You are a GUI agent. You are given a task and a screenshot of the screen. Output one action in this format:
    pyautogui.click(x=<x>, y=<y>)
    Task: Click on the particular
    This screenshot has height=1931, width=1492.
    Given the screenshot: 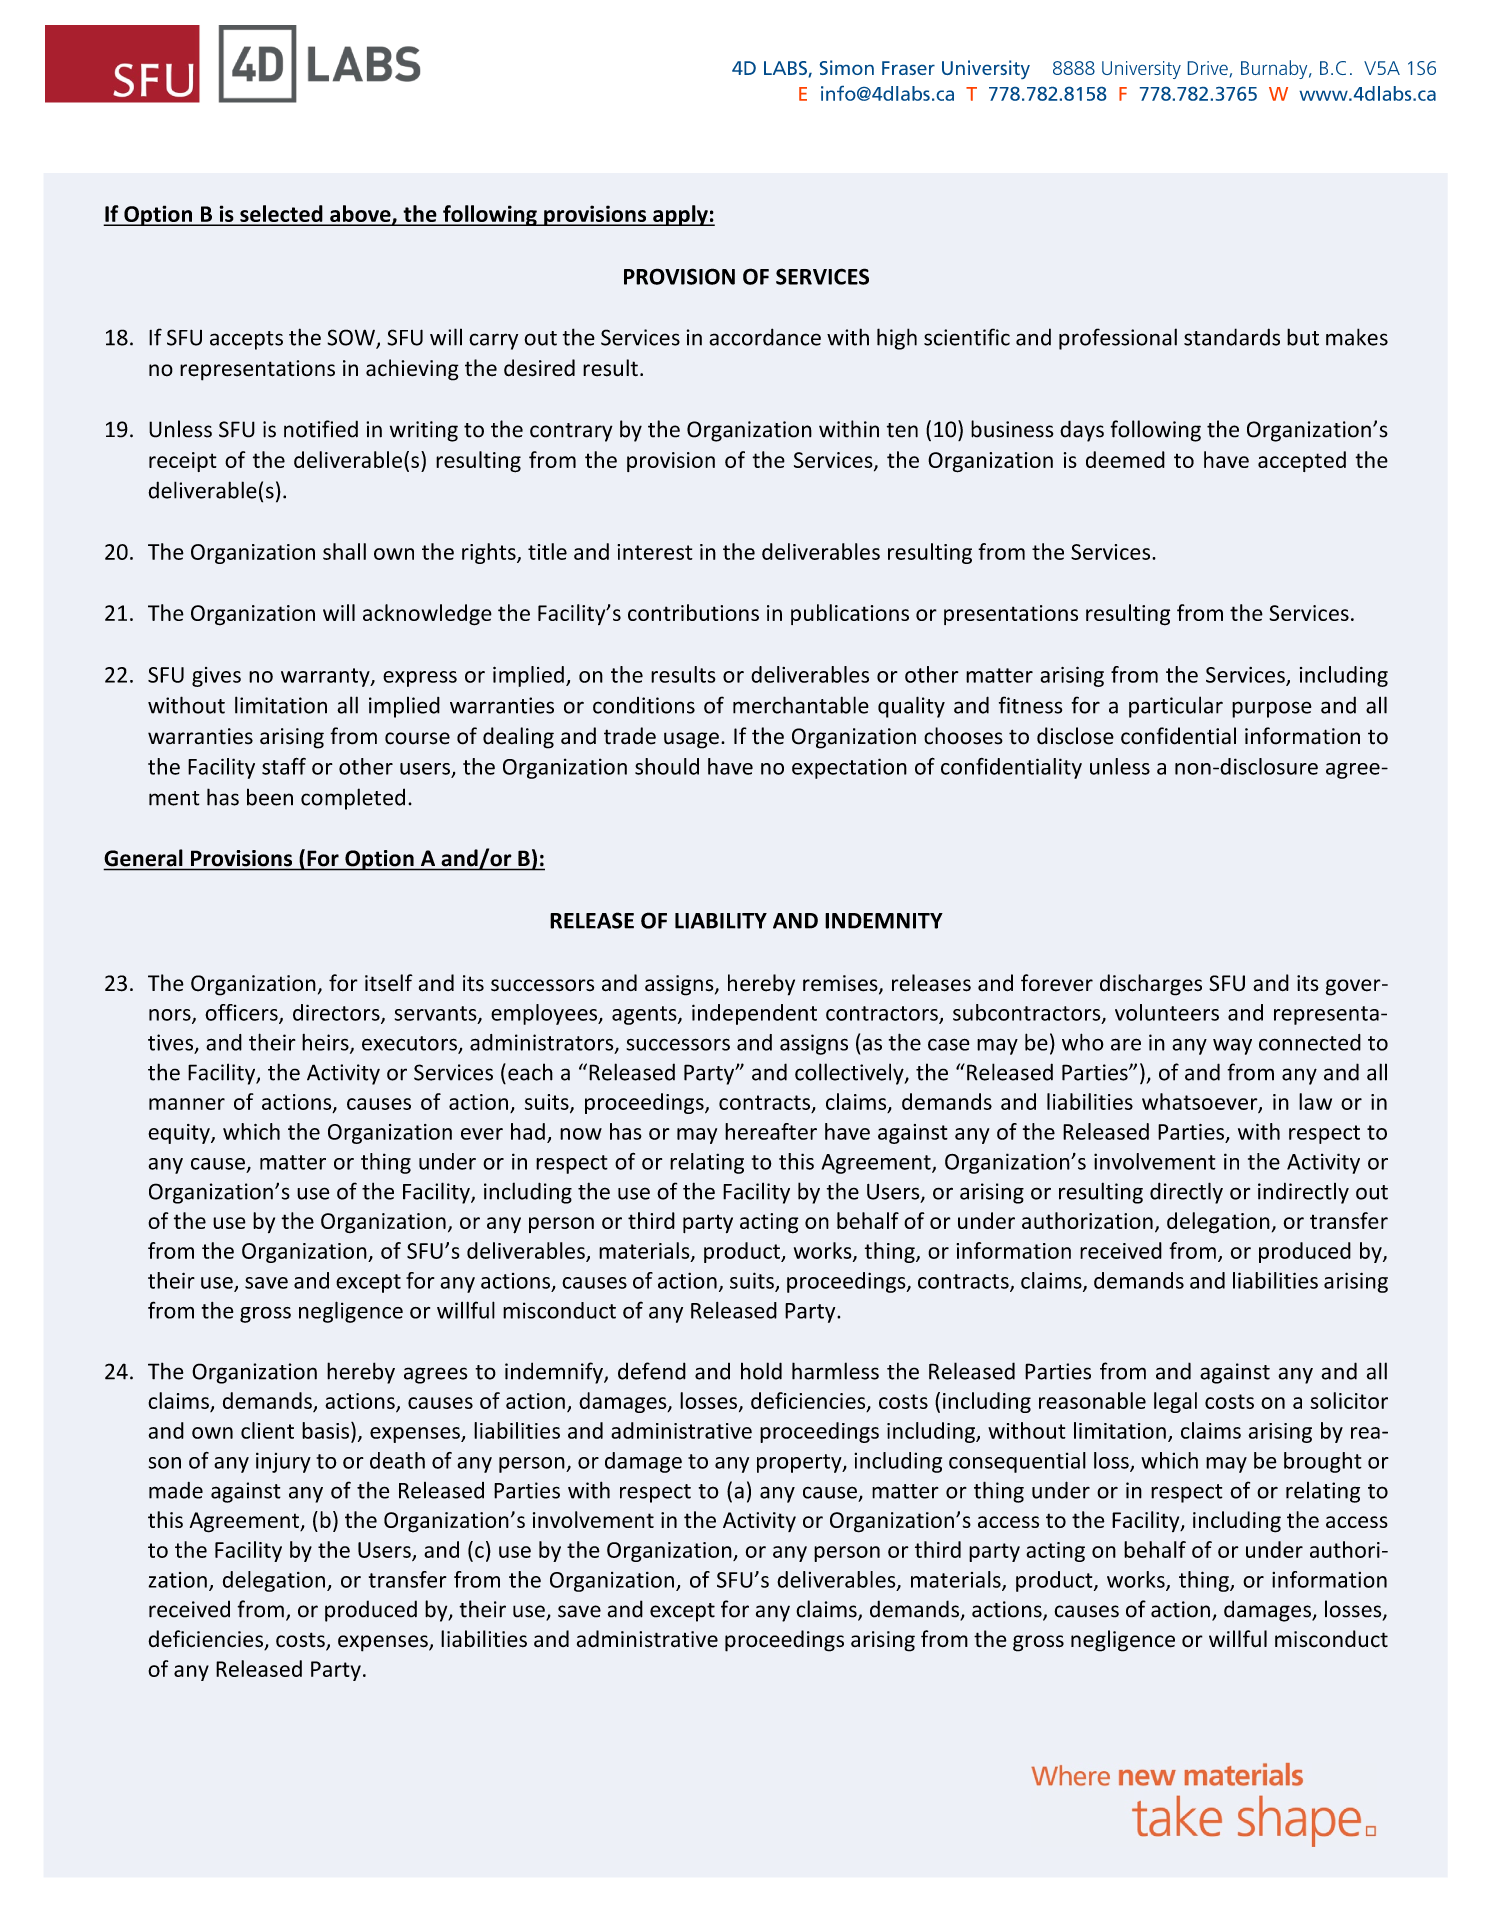 What is the action you would take?
    pyautogui.click(x=1176, y=707)
